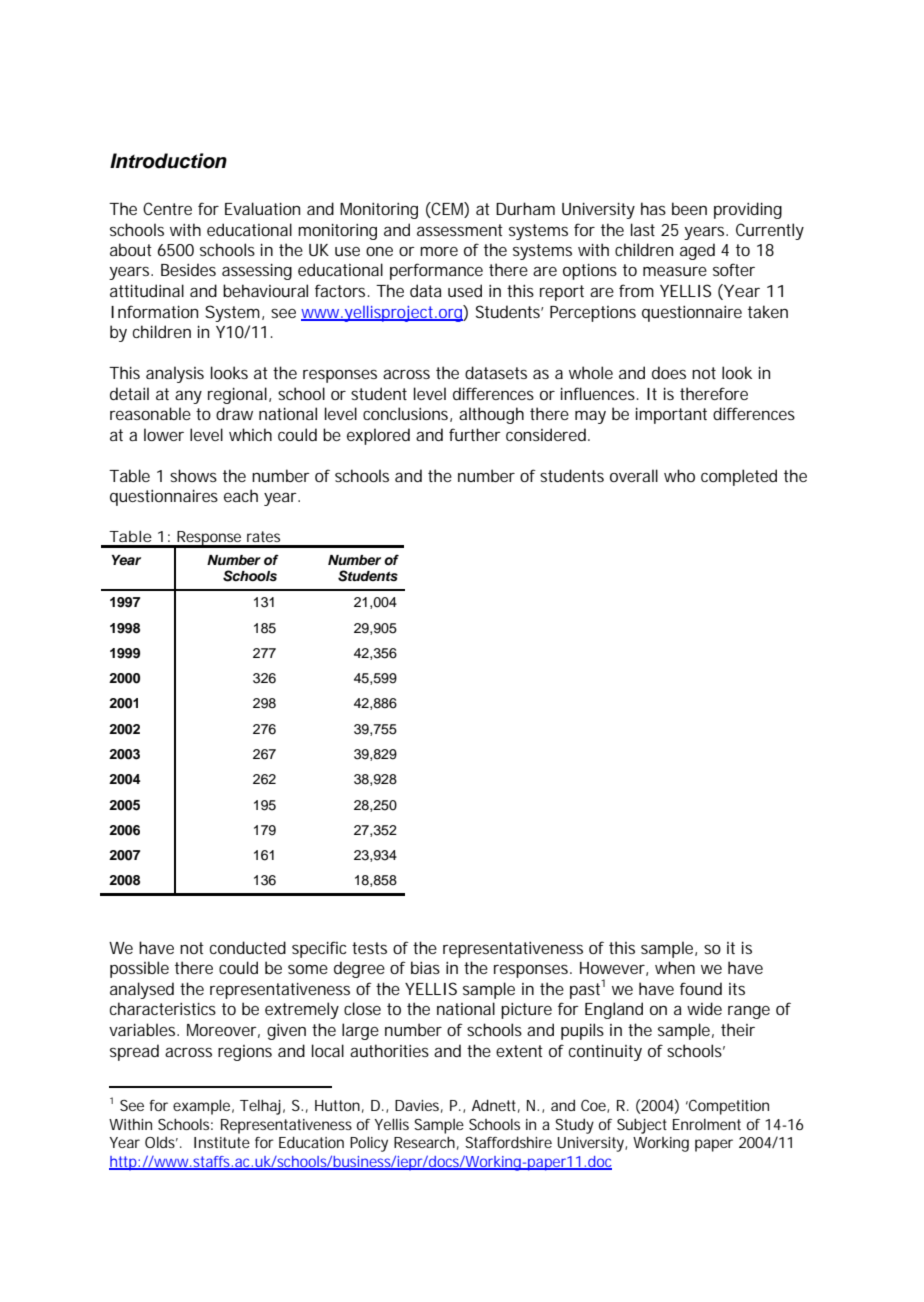 Image resolution: width=924 pixels, height=1302 pixels. Describe the element at coordinates (460, 230) in the screenshot. I see `assessment` at that location.
